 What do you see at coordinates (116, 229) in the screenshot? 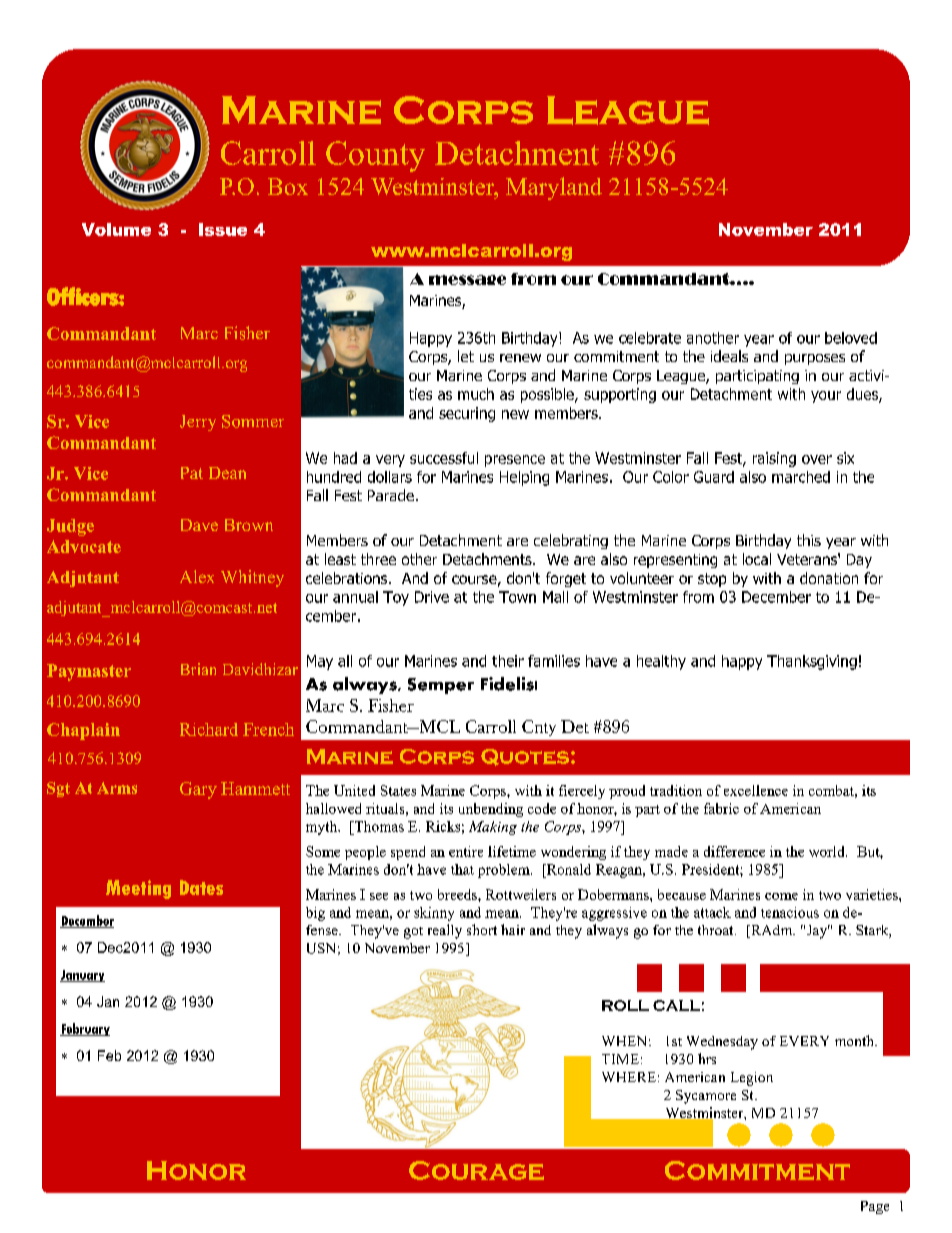
I see `Volume` at bounding box center [116, 229].
